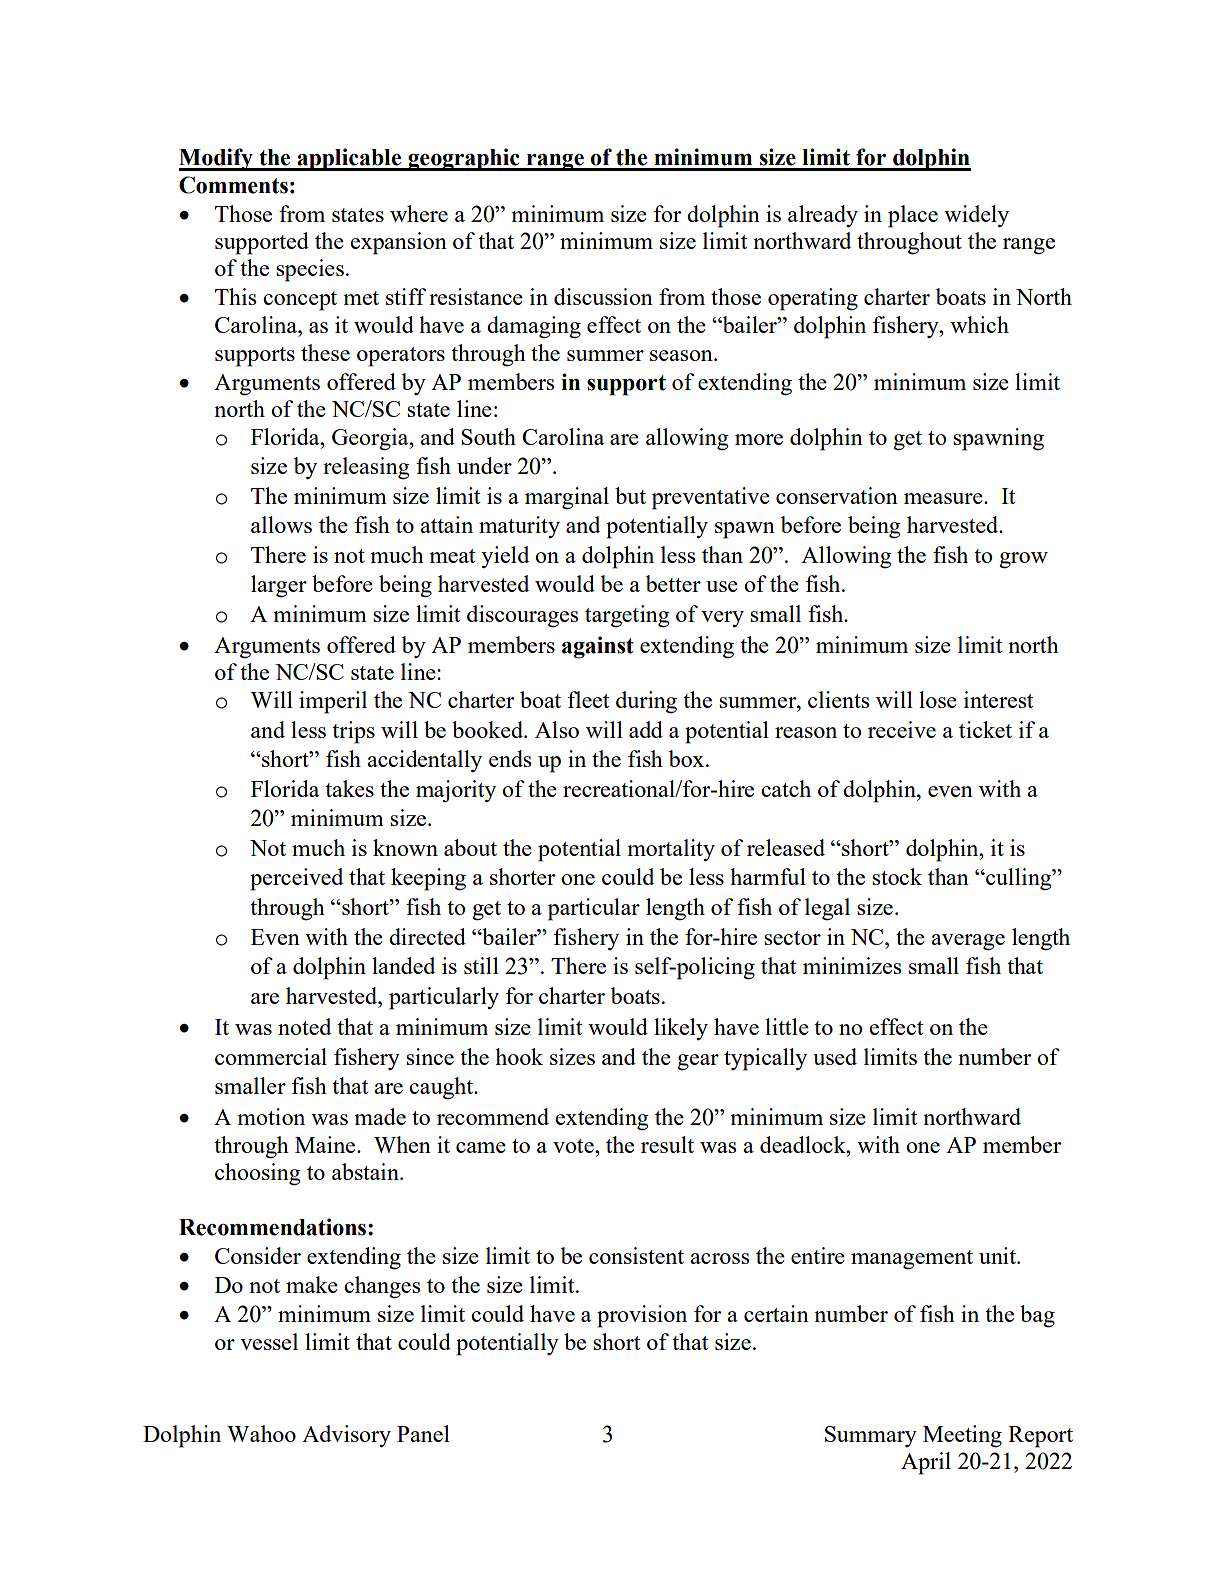 This image has height=1573, width=1216. I want to click on but, so click(630, 495).
